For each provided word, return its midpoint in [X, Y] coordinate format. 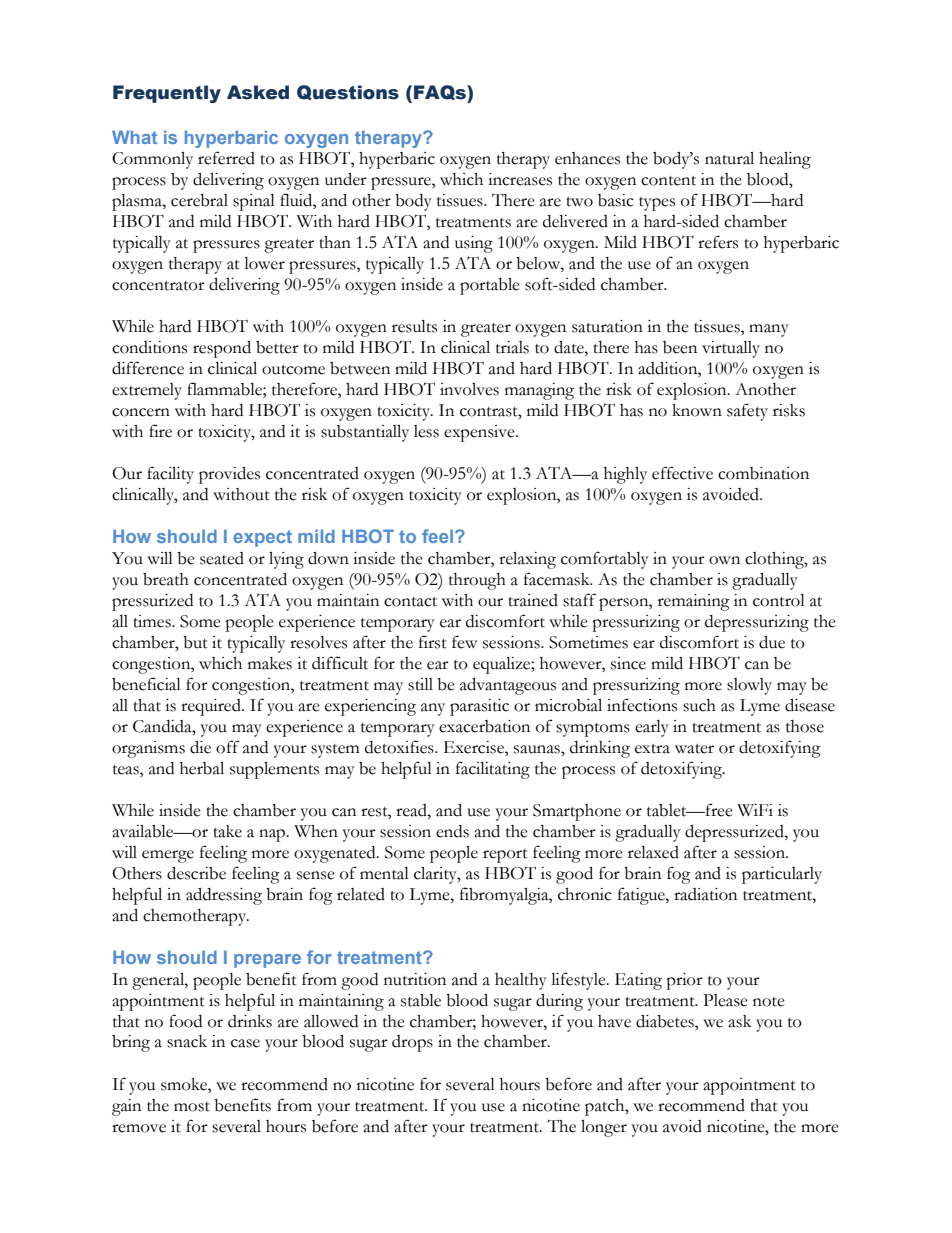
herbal [202, 768]
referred [226, 158]
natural [729, 158]
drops [412, 1043]
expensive [480, 433]
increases [520, 179]
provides [229, 475]
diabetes [666, 1021]
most [192, 1107]
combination [763, 473]
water [694, 749]
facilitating [493, 770]
